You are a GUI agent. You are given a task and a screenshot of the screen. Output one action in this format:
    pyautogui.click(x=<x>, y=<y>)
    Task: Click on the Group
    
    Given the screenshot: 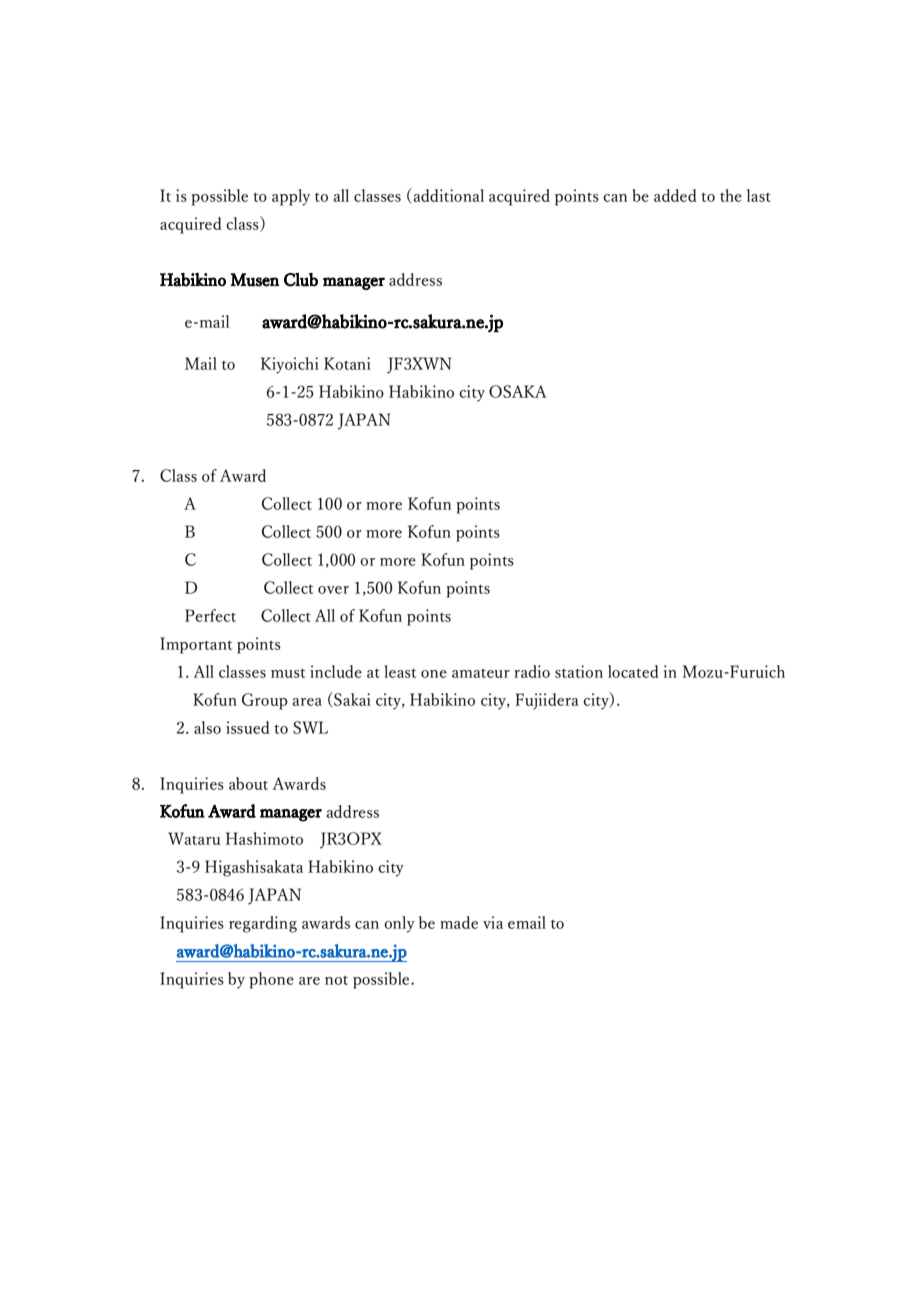 What is the action you would take?
    pyautogui.click(x=265, y=701)
